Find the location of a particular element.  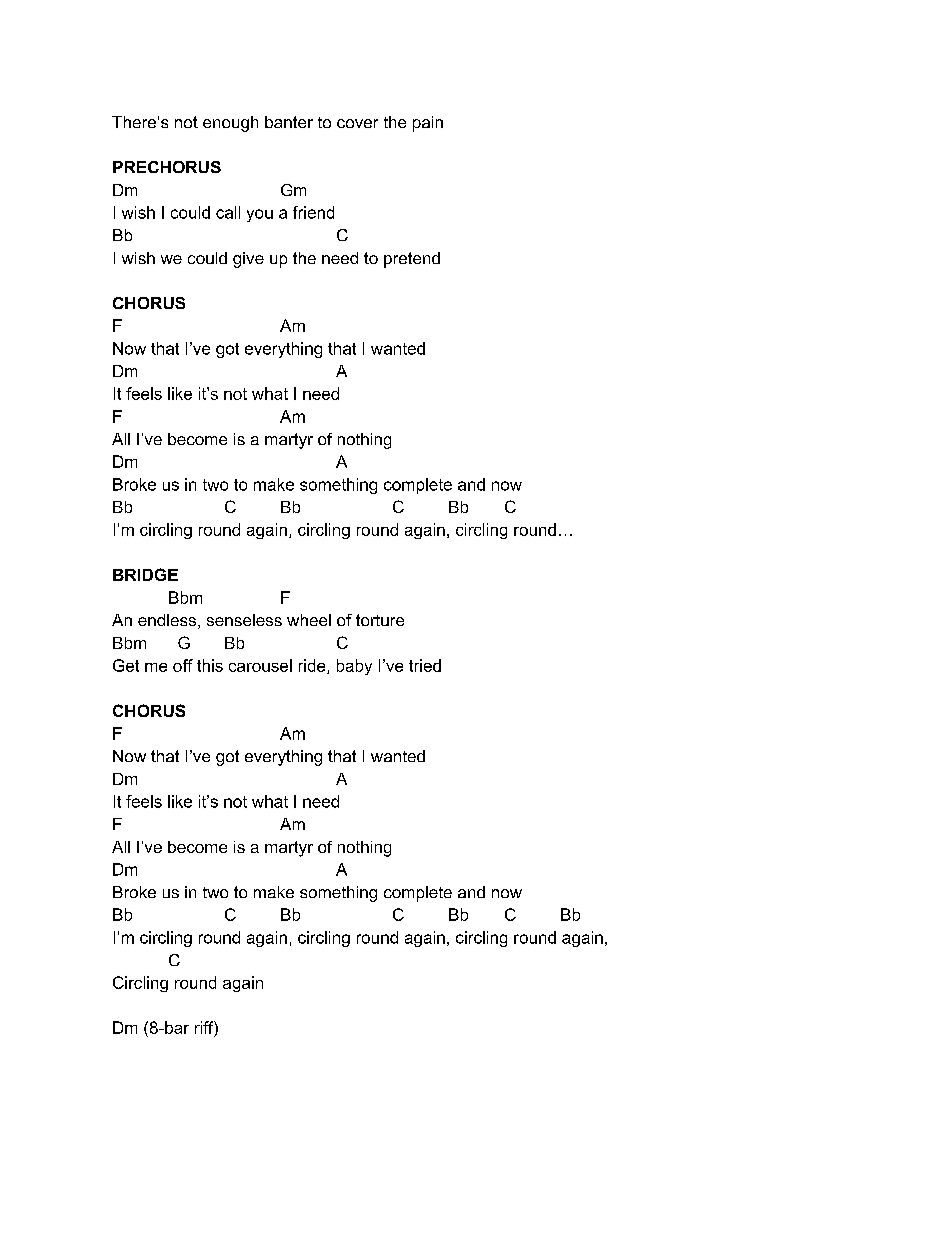

off is located at coordinates (183, 665).
